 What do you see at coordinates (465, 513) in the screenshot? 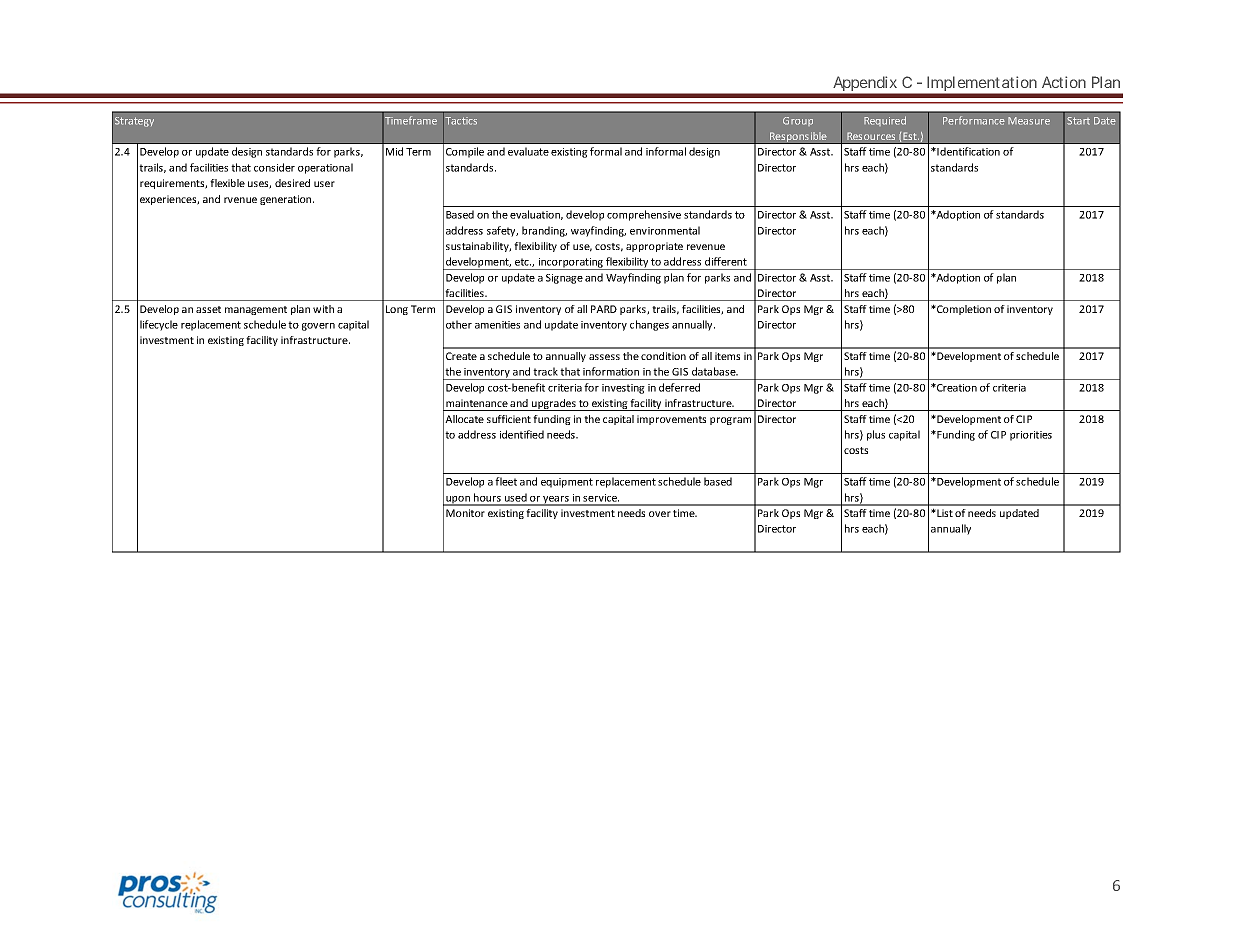
I see `Monitor` at bounding box center [465, 513].
